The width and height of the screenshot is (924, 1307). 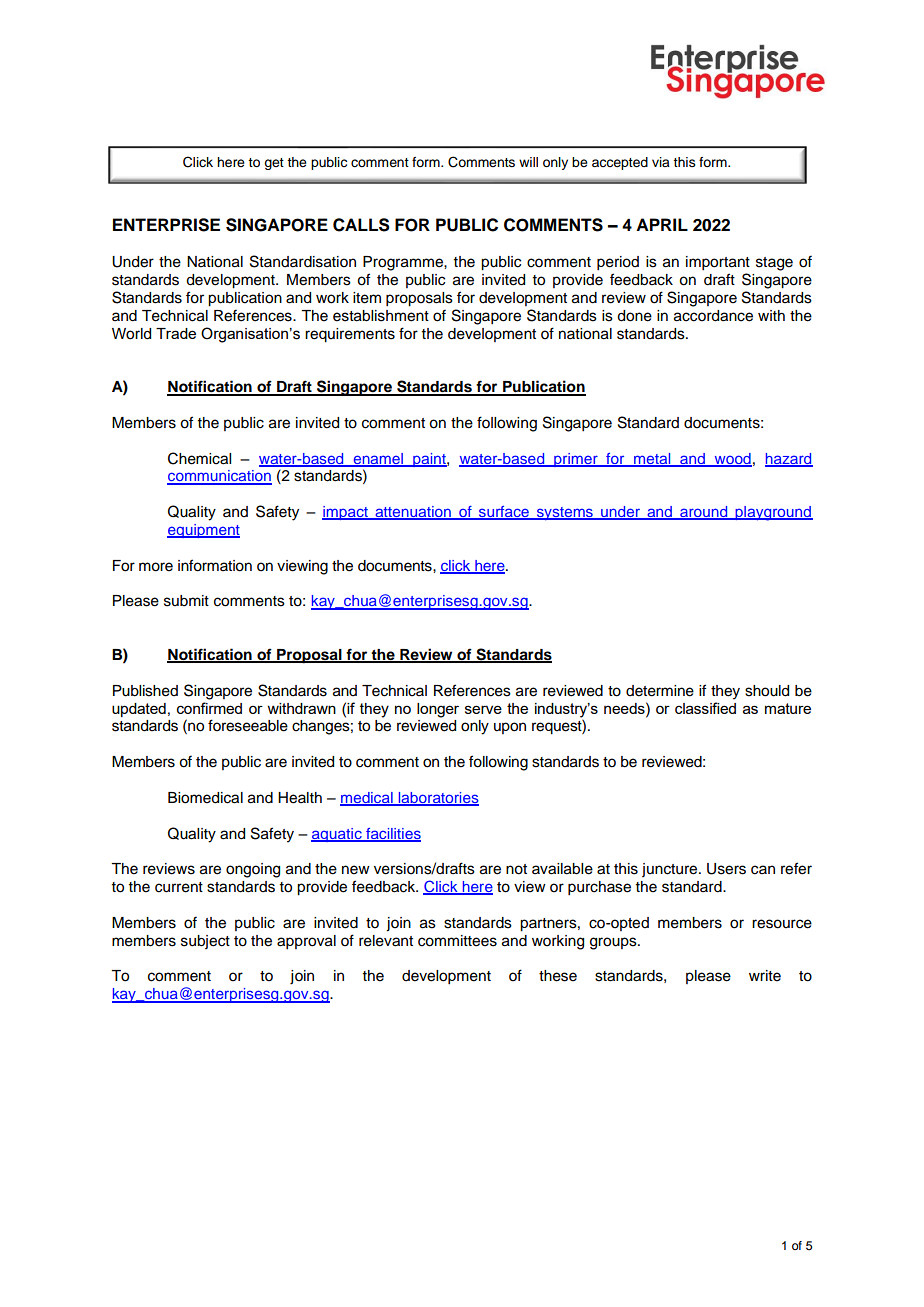 I want to click on via, so click(x=661, y=162).
